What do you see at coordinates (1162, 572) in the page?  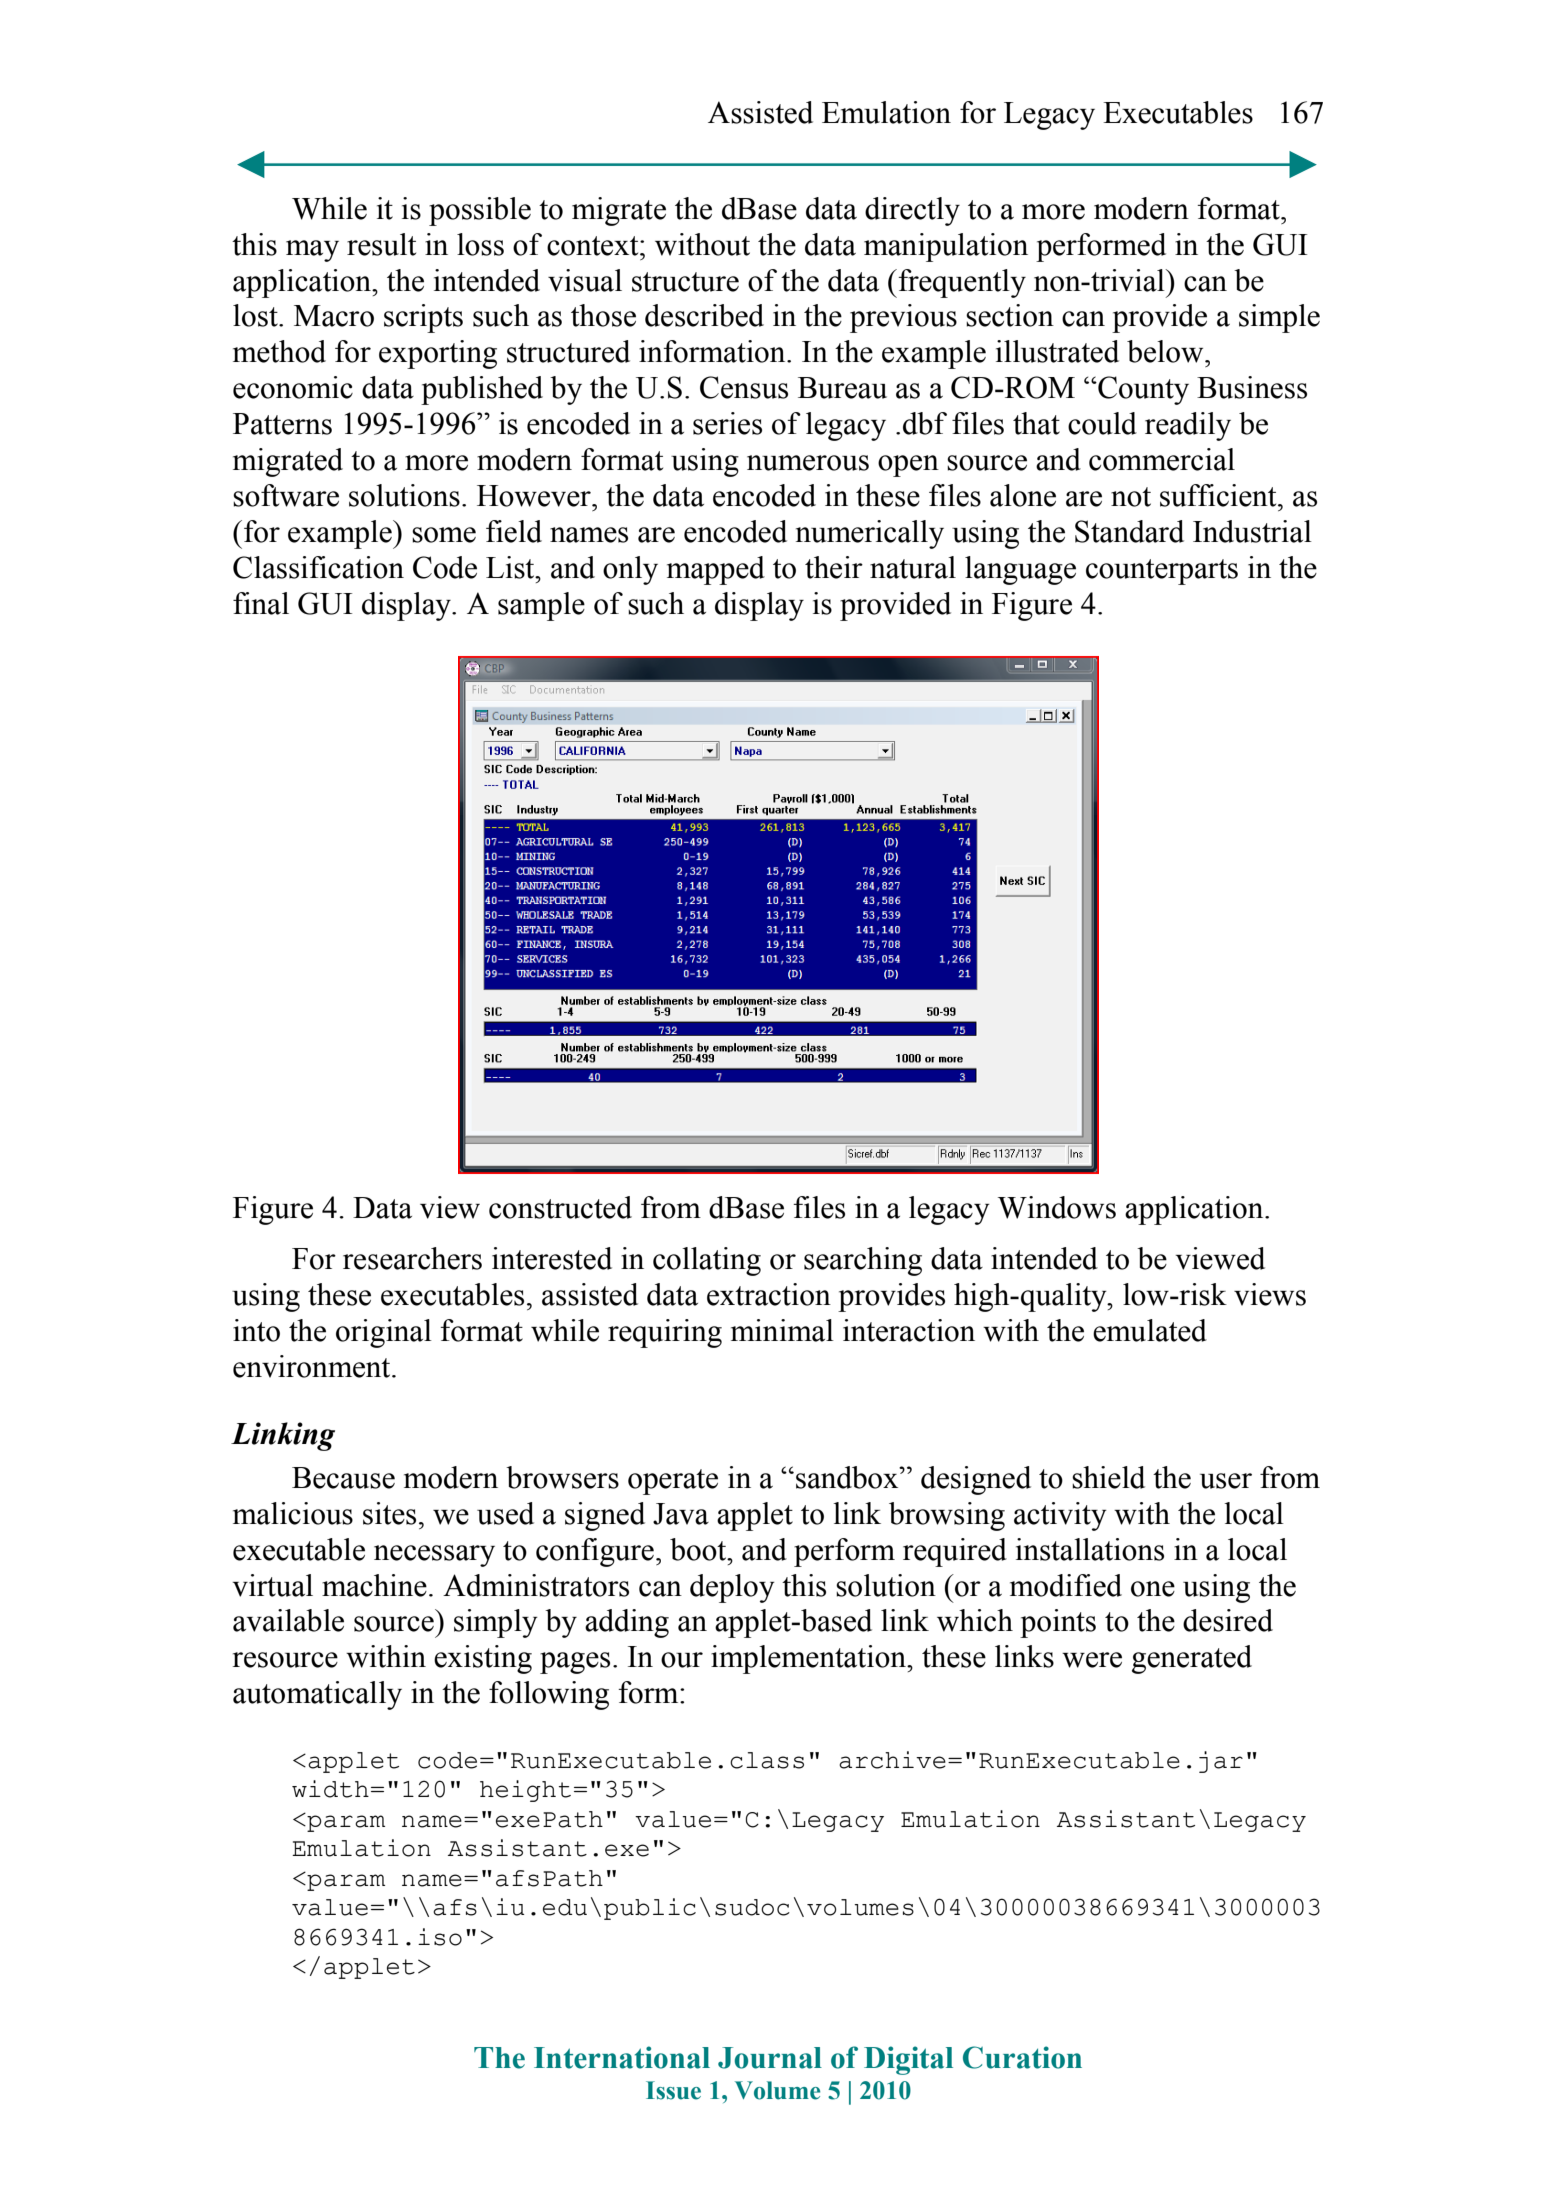 I see `counterparts` at bounding box center [1162, 572].
